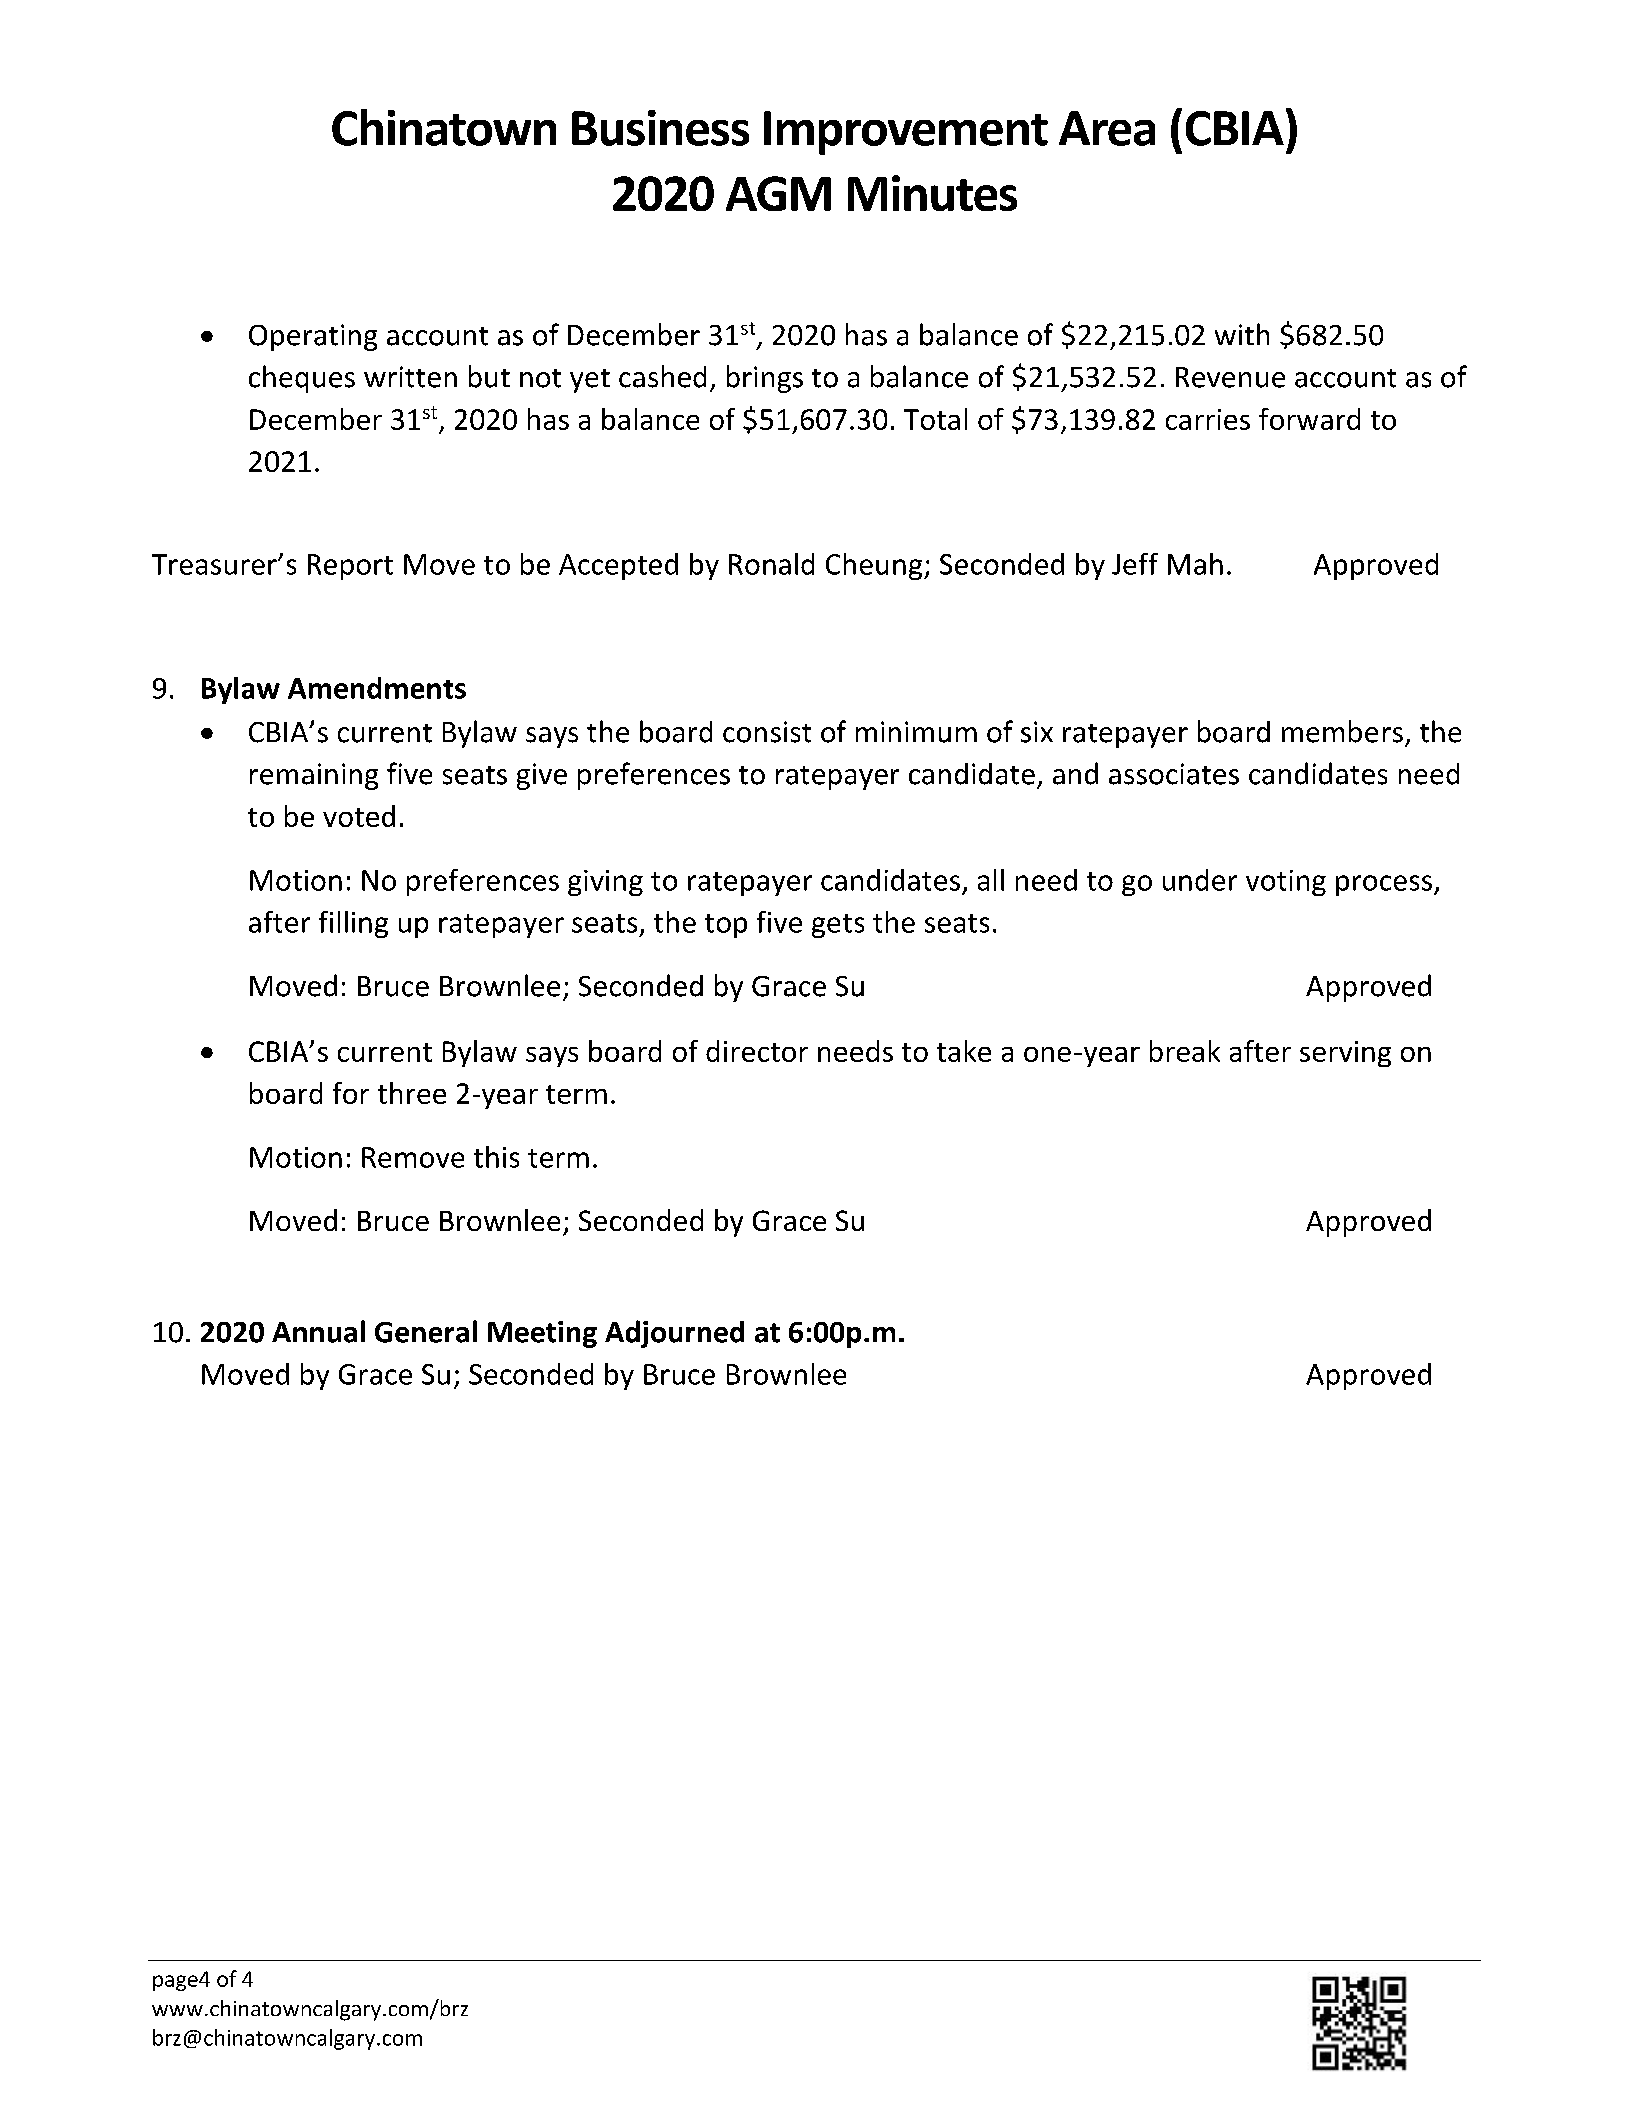 The image size is (1635, 2116). I want to click on Meeting, so click(542, 1334).
